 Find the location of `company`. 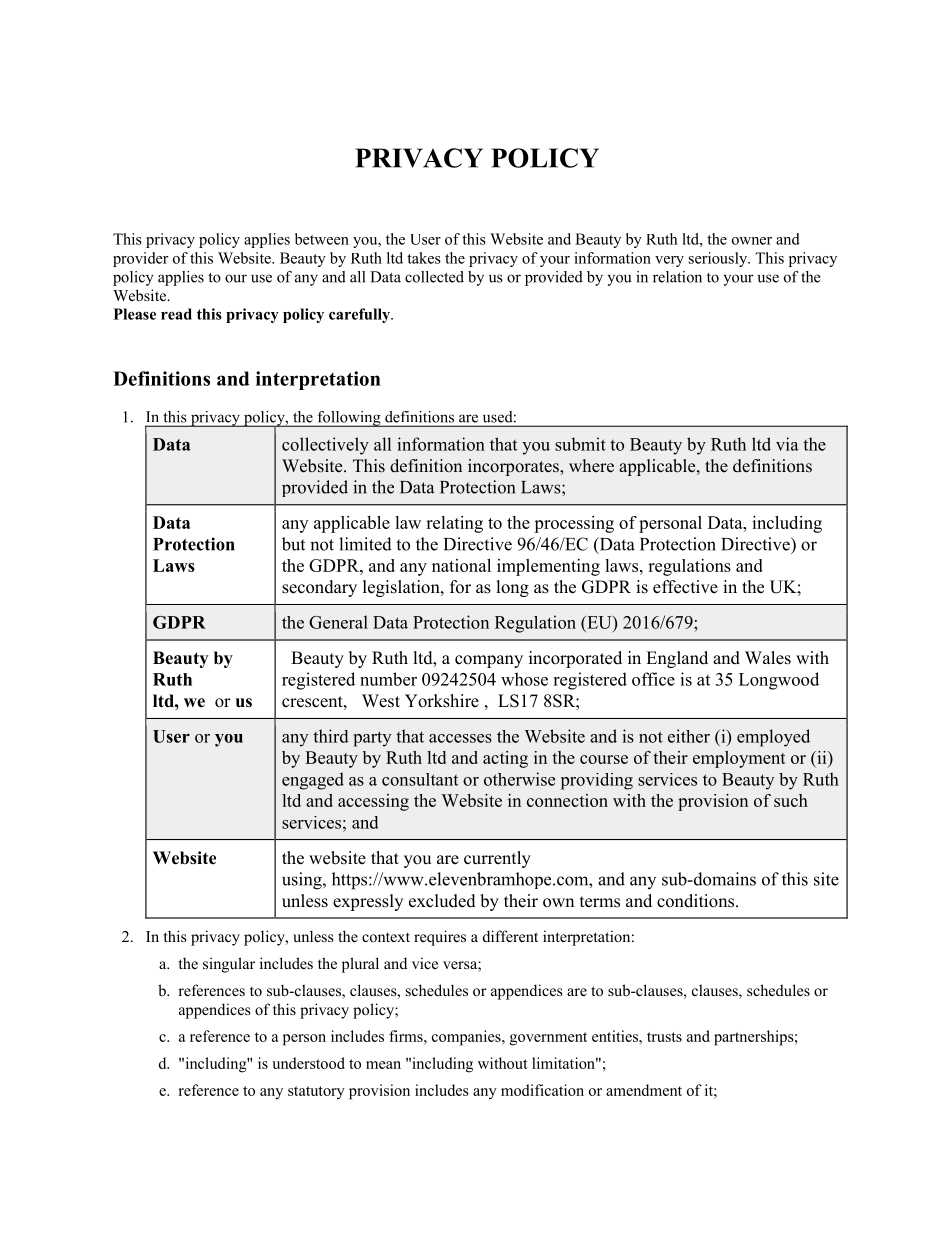

company is located at coordinates (489, 661).
